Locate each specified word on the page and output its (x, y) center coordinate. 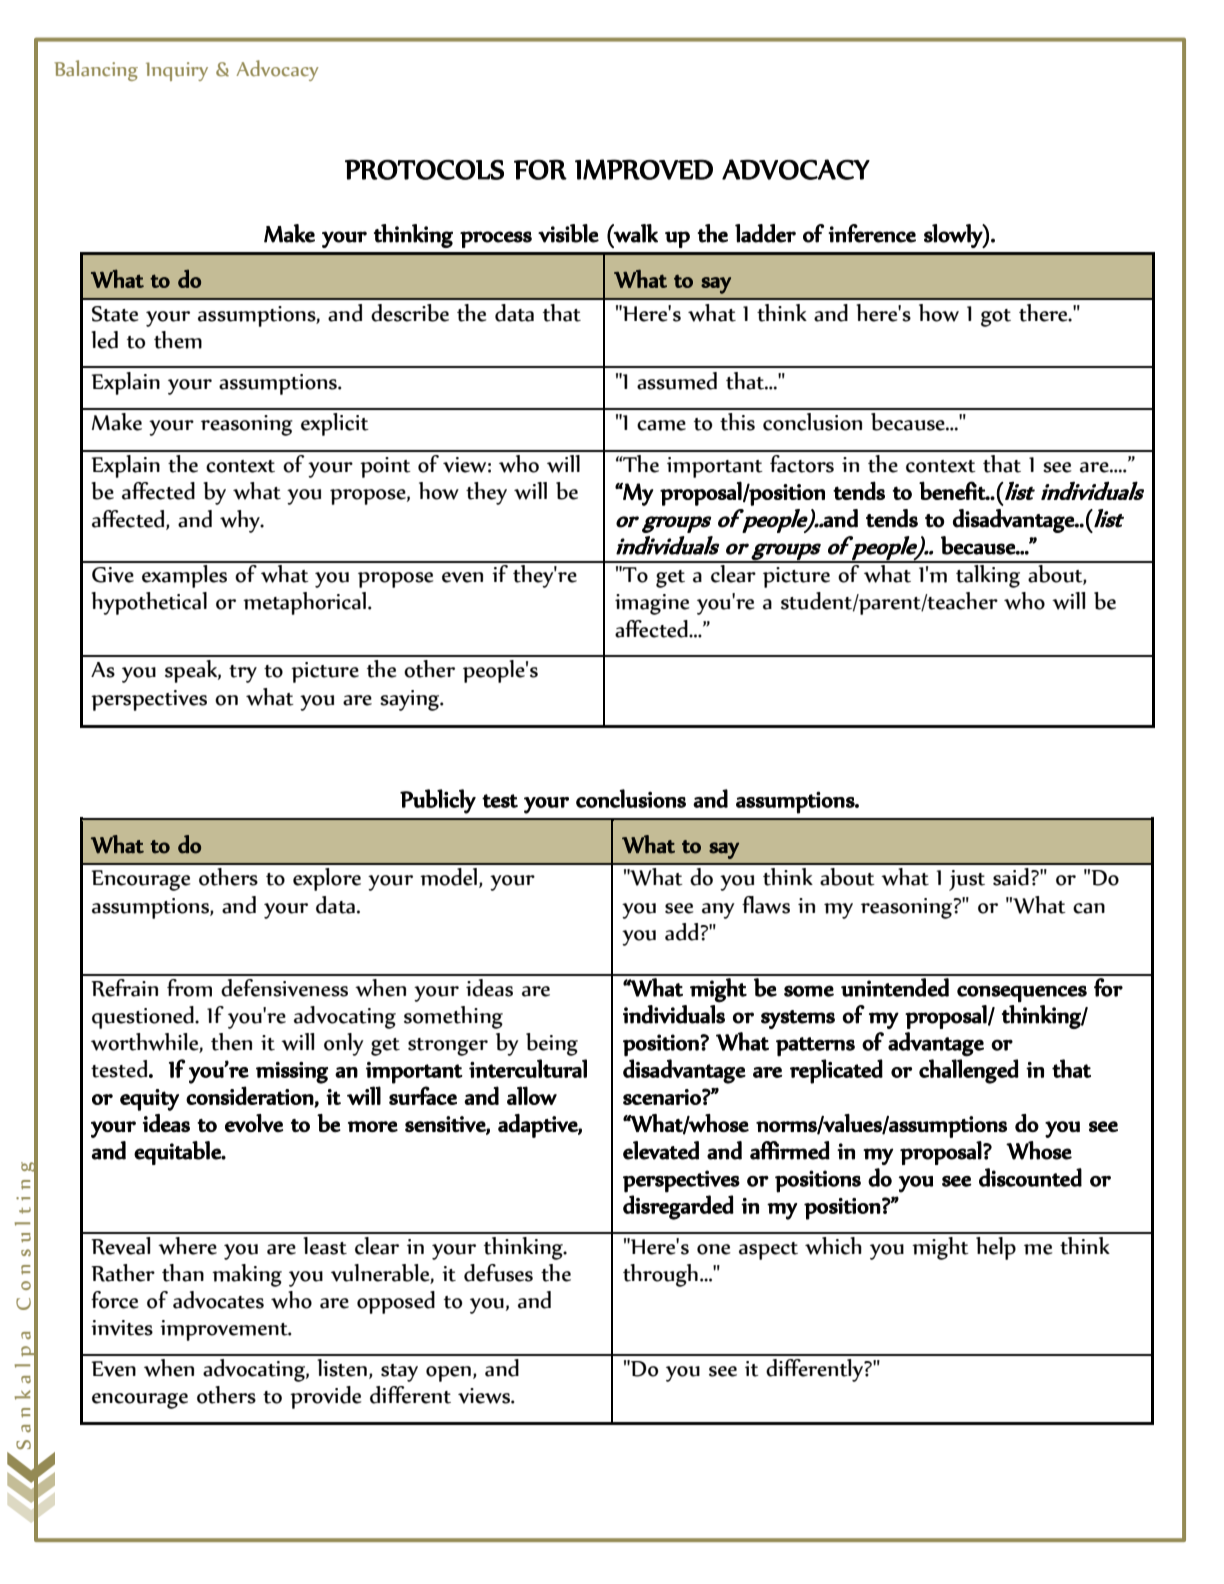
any (718, 911)
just (967, 880)
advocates (218, 1300)
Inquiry (177, 71)
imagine (652, 604)
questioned (144, 1017)
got (996, 318)
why (241, 521)
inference (872, 233)
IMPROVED (644, 169)
